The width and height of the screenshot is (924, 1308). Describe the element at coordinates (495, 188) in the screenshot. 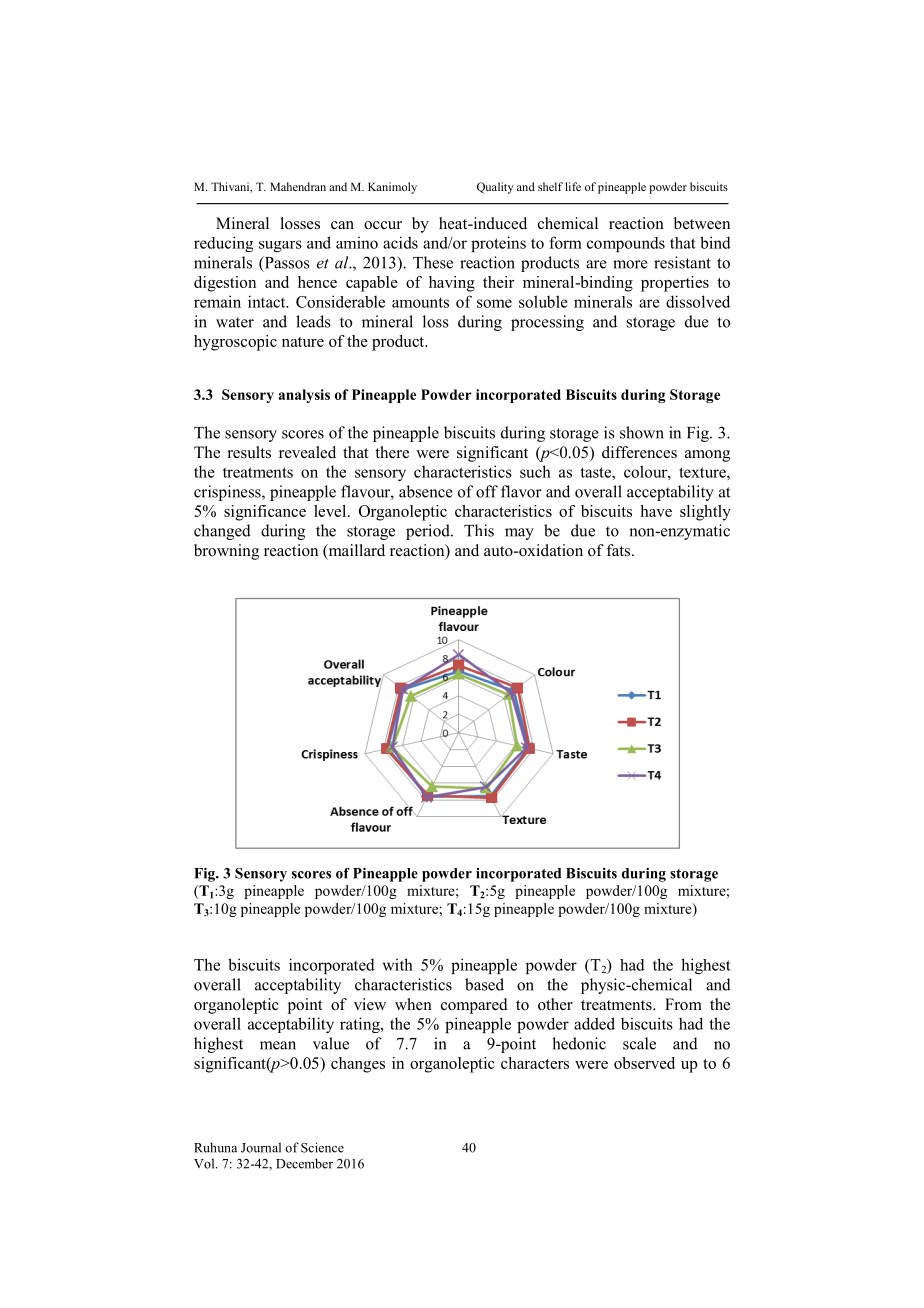

I see `Quality` at that location.
